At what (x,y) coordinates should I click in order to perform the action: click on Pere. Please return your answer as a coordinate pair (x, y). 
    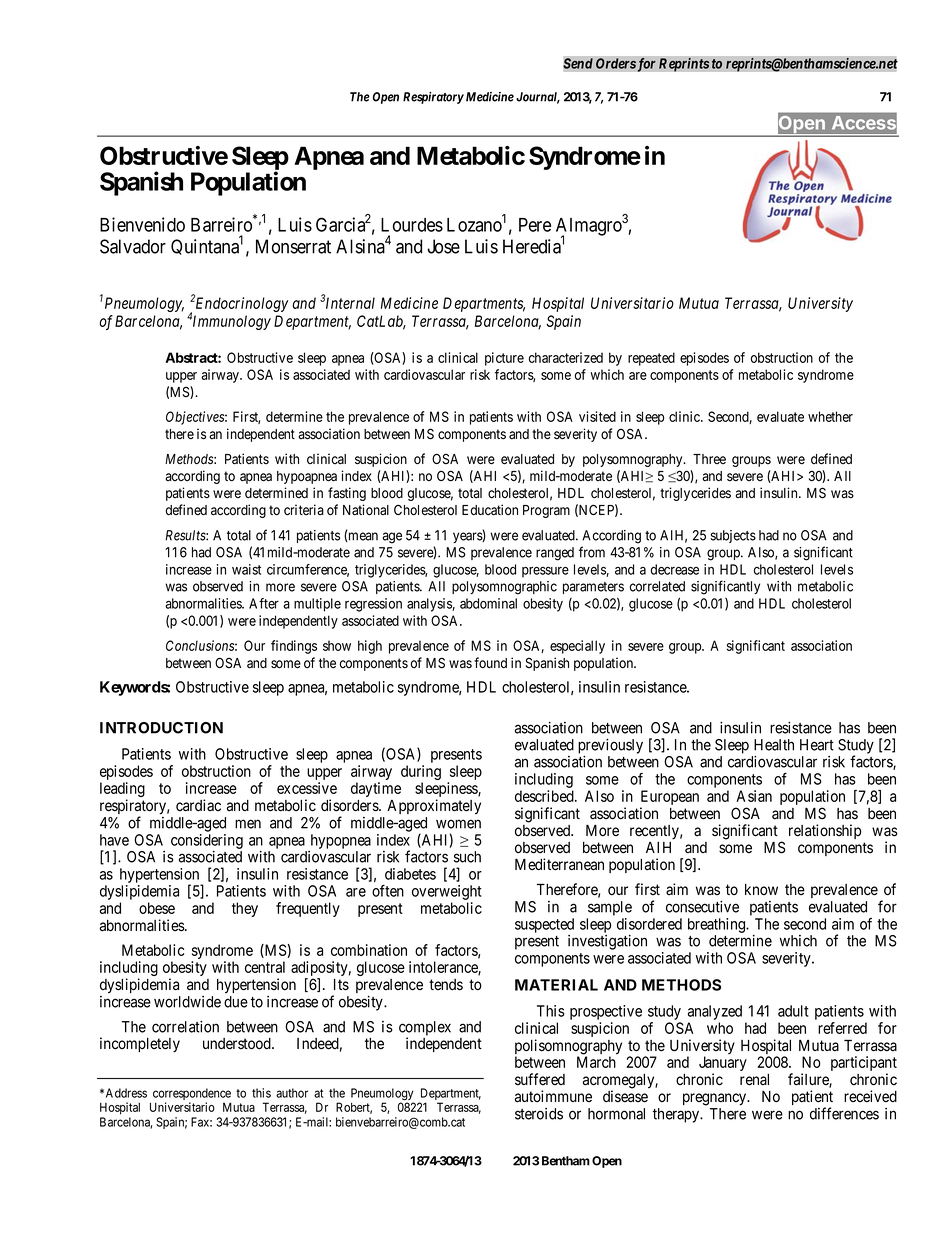
    Looking at the image, I should click on (535, 225).
